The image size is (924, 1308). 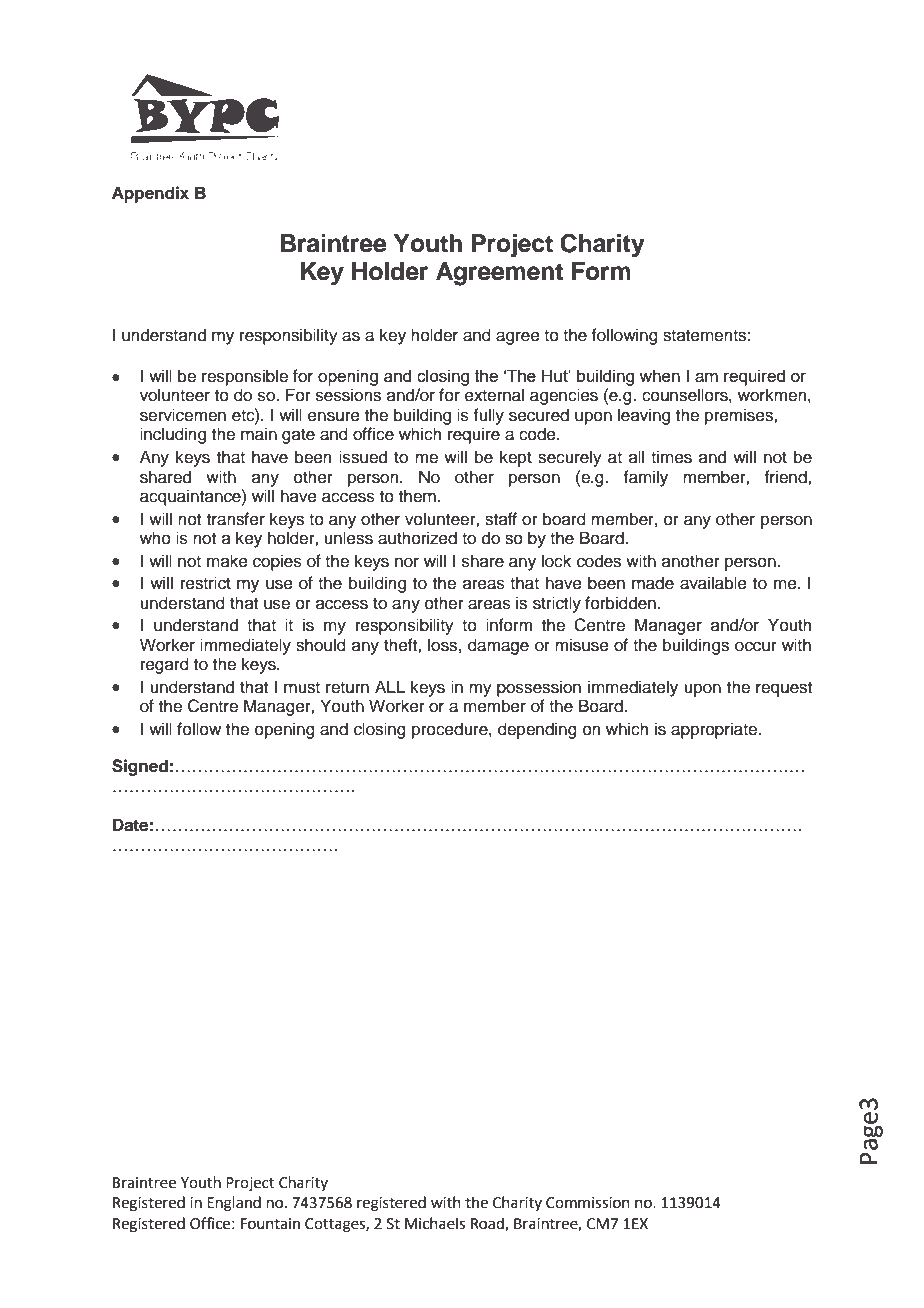 I want to click on authorized, so click(x=417, y=538).
